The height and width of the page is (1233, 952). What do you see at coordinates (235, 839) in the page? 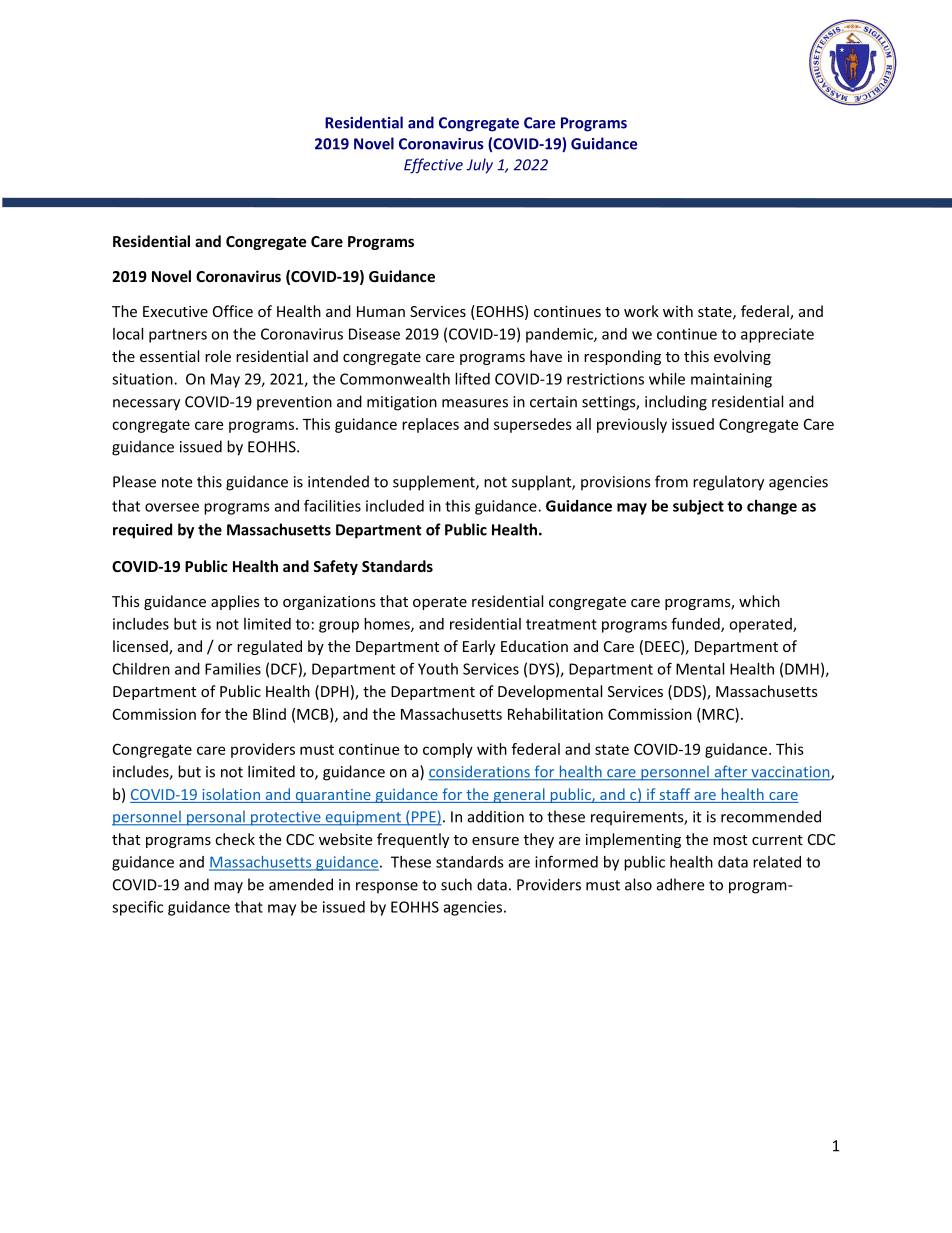
I see `check` at bounding box center [235, 839].
